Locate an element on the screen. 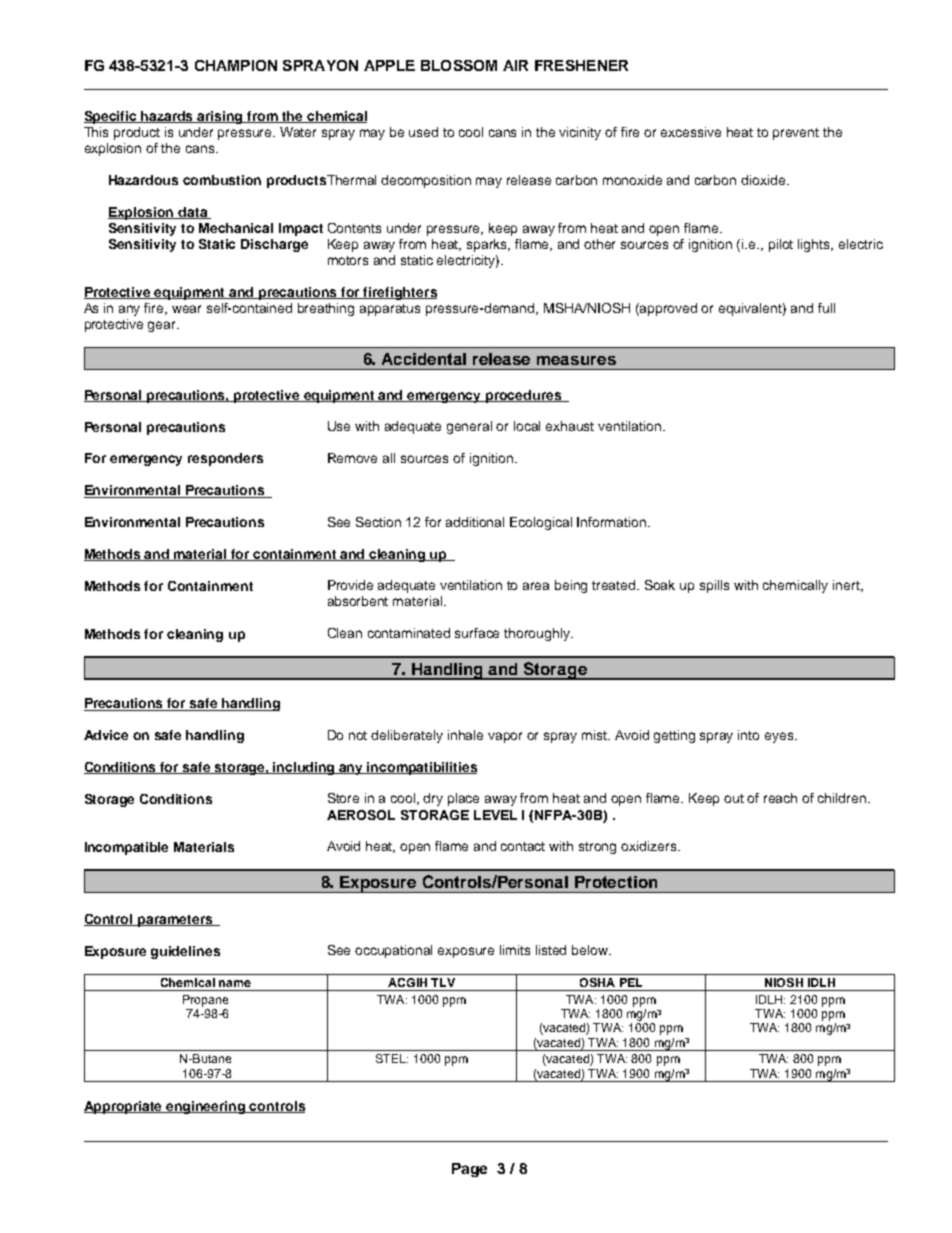 The height and width of the screenshot is (1233, 952). AIR is located at coordinates (515, 65).
